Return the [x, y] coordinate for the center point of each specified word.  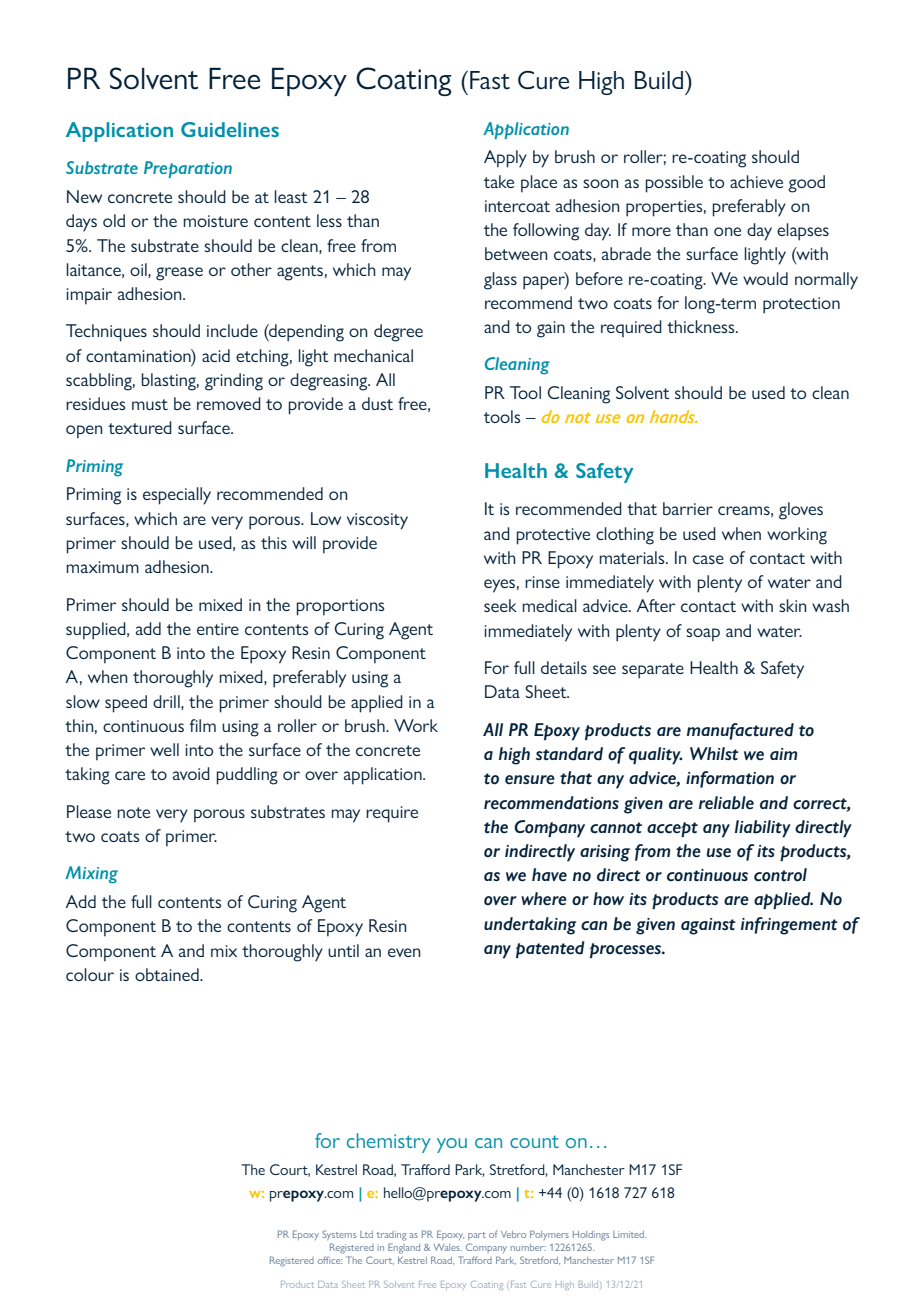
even [404, 952]
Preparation [188, 169]
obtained [168, 974]
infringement [789, 926]
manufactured [740, 731]
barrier [688, 508]
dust [377, 403]
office [330, 1260]
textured [140, 427]
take [499, 181]
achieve [756, 181]
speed [126, 704]
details [564, 667]
